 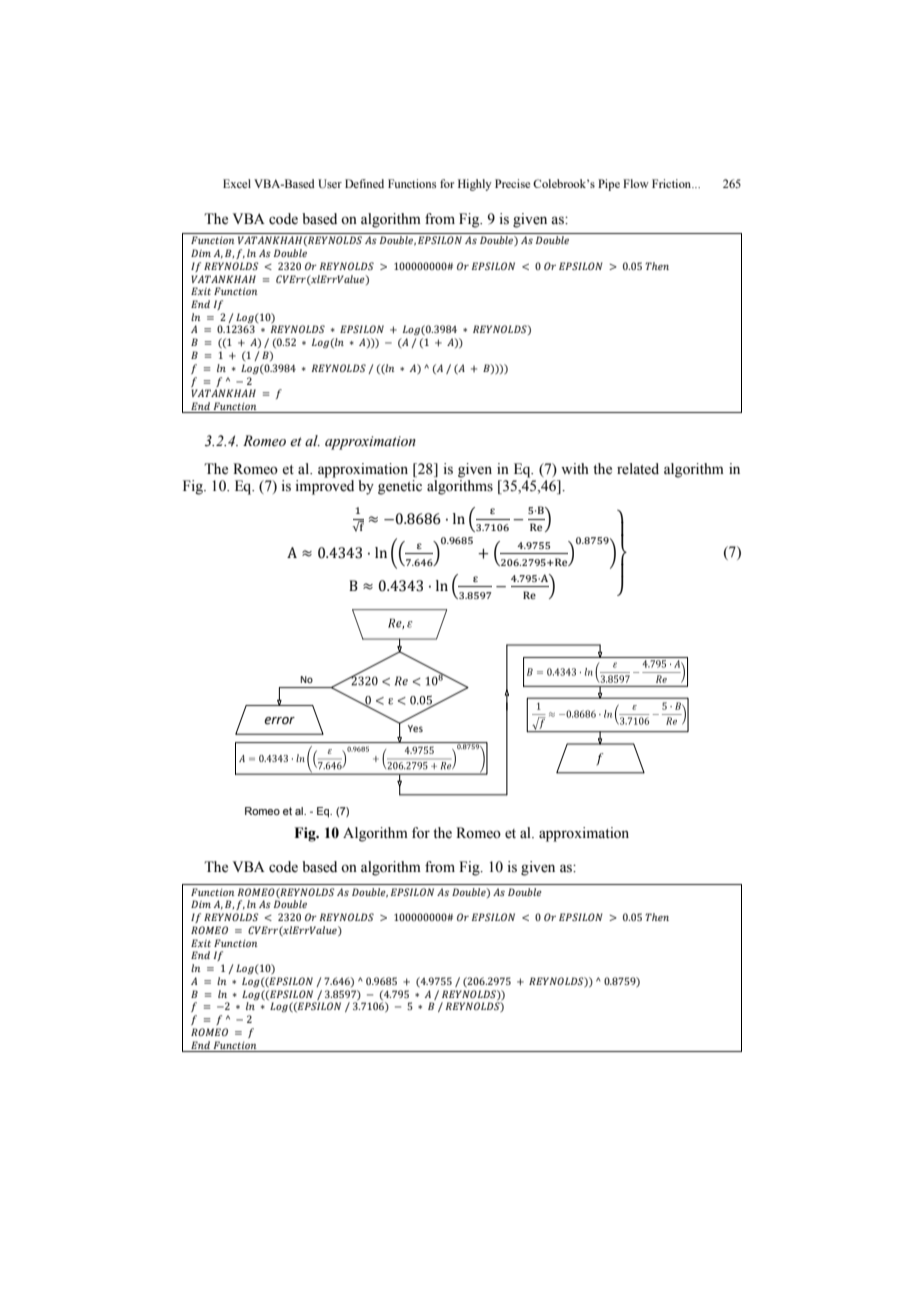 What do you see at coordinates (638, 469) in the page?
I see `related` at bounding box center [638, 469].
